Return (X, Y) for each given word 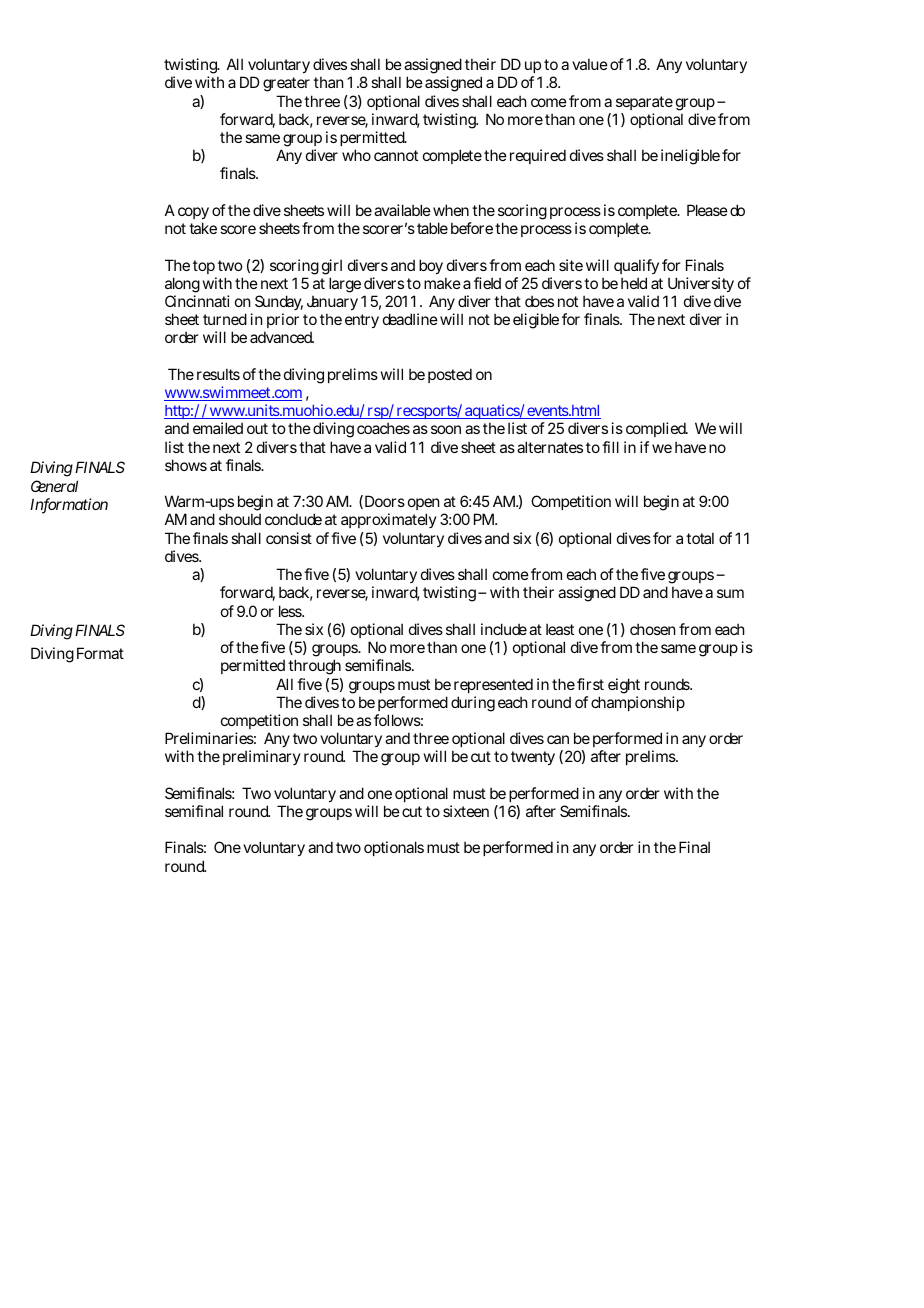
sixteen (466, 811)
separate (644, 103)
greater (286, 84)
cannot (396, 155)
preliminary (262, 757)
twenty (533, 758)
